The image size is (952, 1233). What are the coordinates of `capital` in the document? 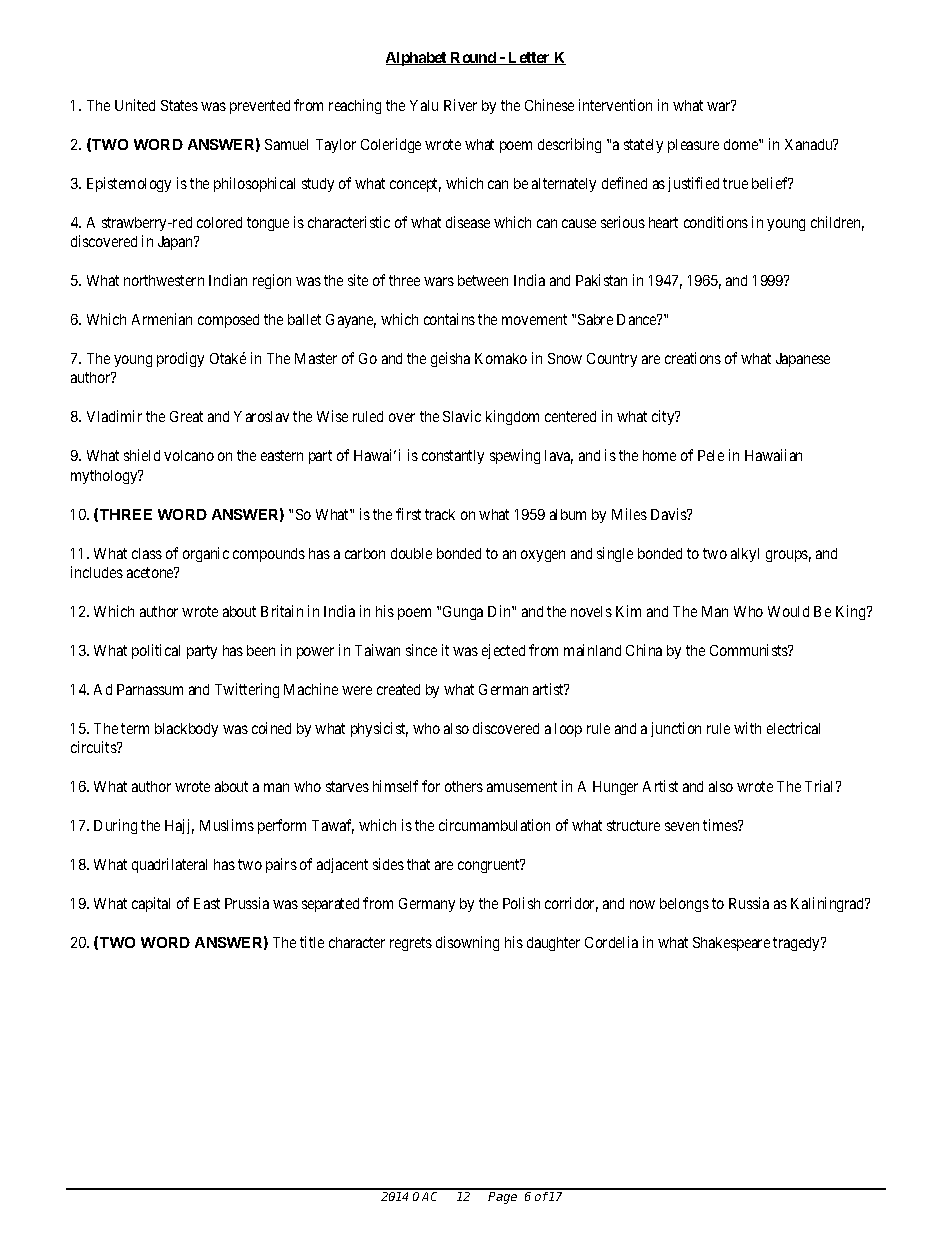 It's located at (151, 904).
